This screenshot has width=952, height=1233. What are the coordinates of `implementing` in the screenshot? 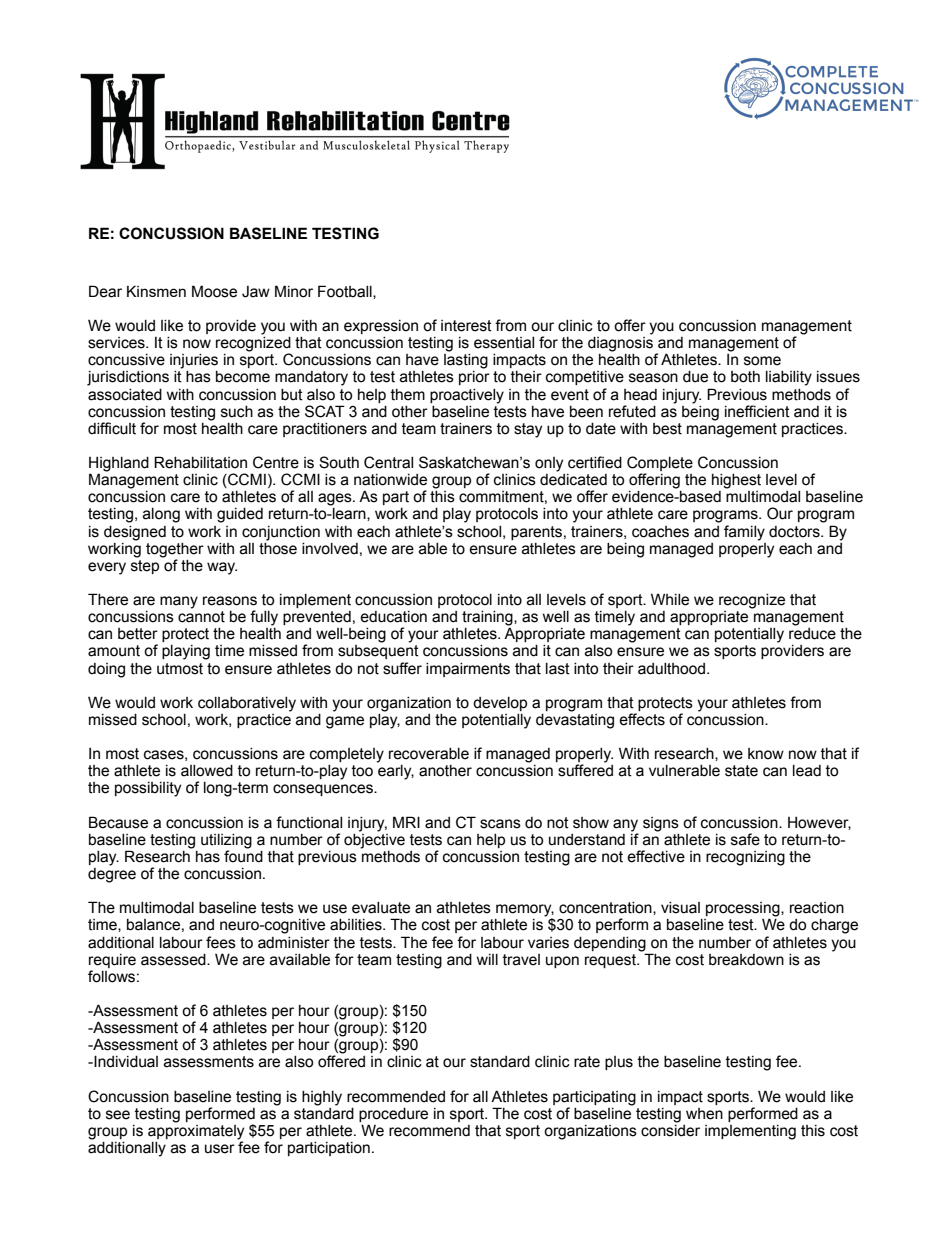 It's located at (750, 1132).
